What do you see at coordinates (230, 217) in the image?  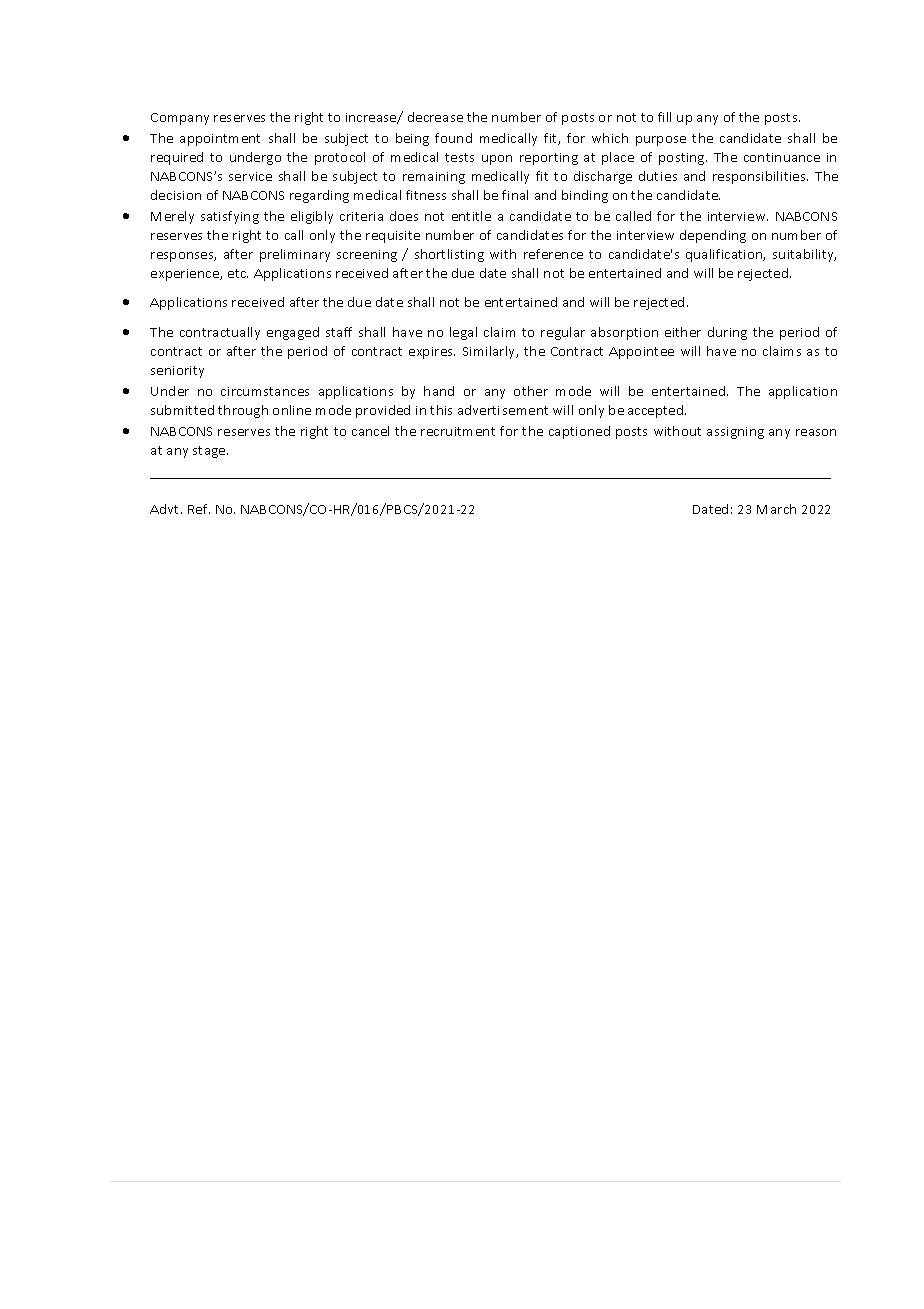 I see `satisfying` at bounding box center [230, 217].
